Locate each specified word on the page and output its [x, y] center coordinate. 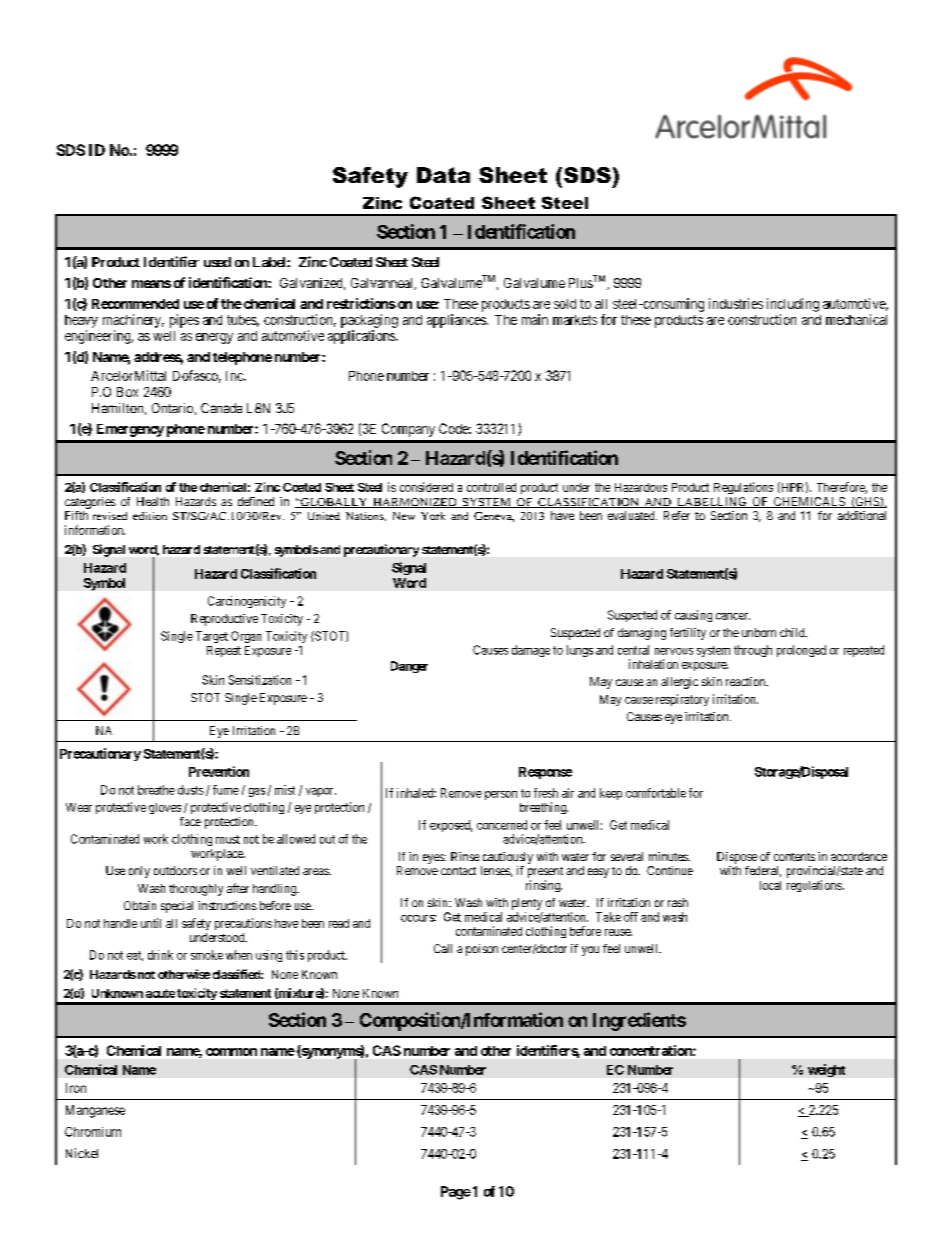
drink [160, 955]
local [770, 885]
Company [408, 430]
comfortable [656, 793]
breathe [156, 790]
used [217, 262]
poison [482, 950]
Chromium [93, 1132]
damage [531, 651]
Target [212, 637]
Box [127, 392]
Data [443, 175]
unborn [759, 632]
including [793, 305]
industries [736, 303]
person [501, 795]
